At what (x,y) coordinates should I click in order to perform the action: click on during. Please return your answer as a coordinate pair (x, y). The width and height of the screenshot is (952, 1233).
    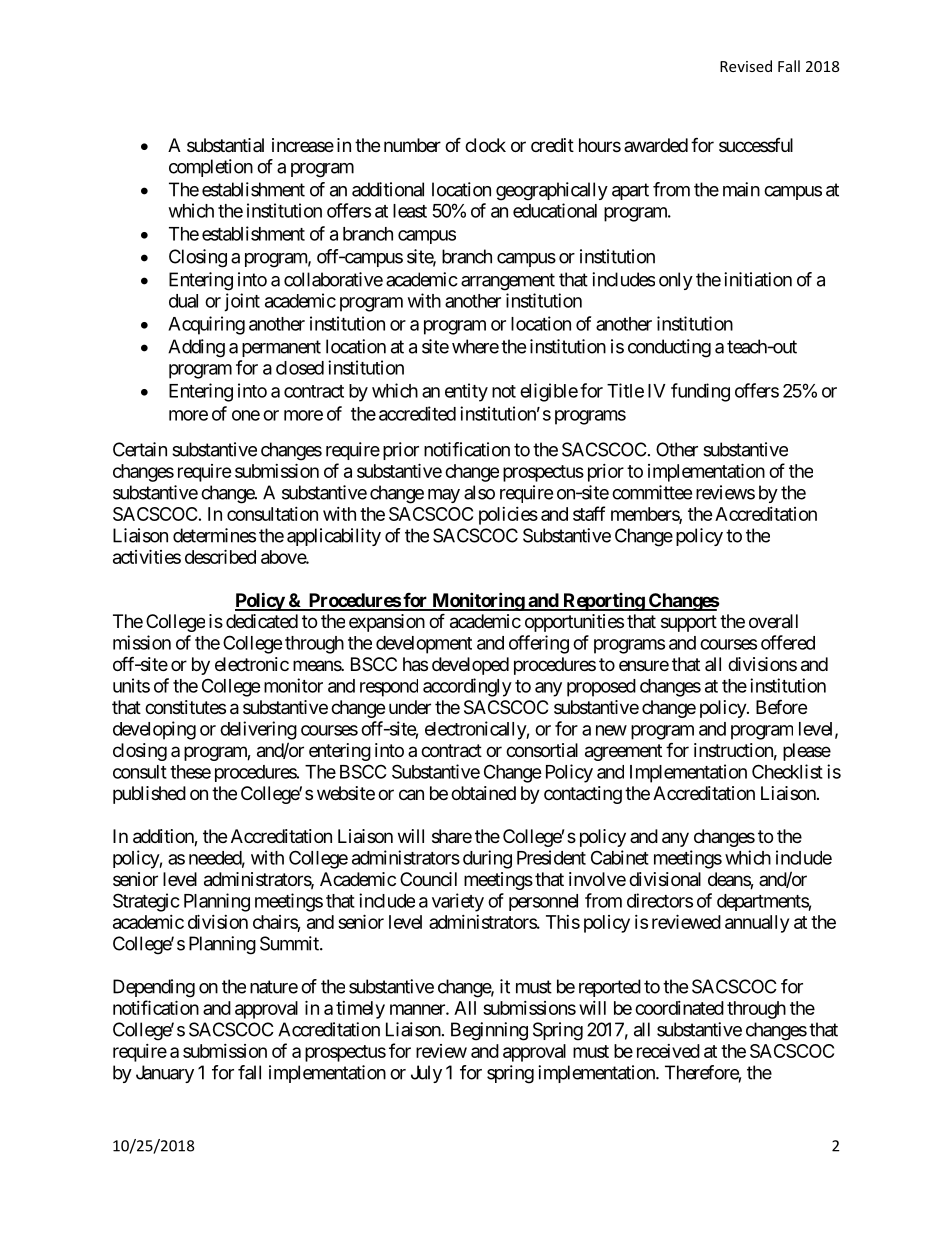
    Looking at the image, I should click on (487, 859).
